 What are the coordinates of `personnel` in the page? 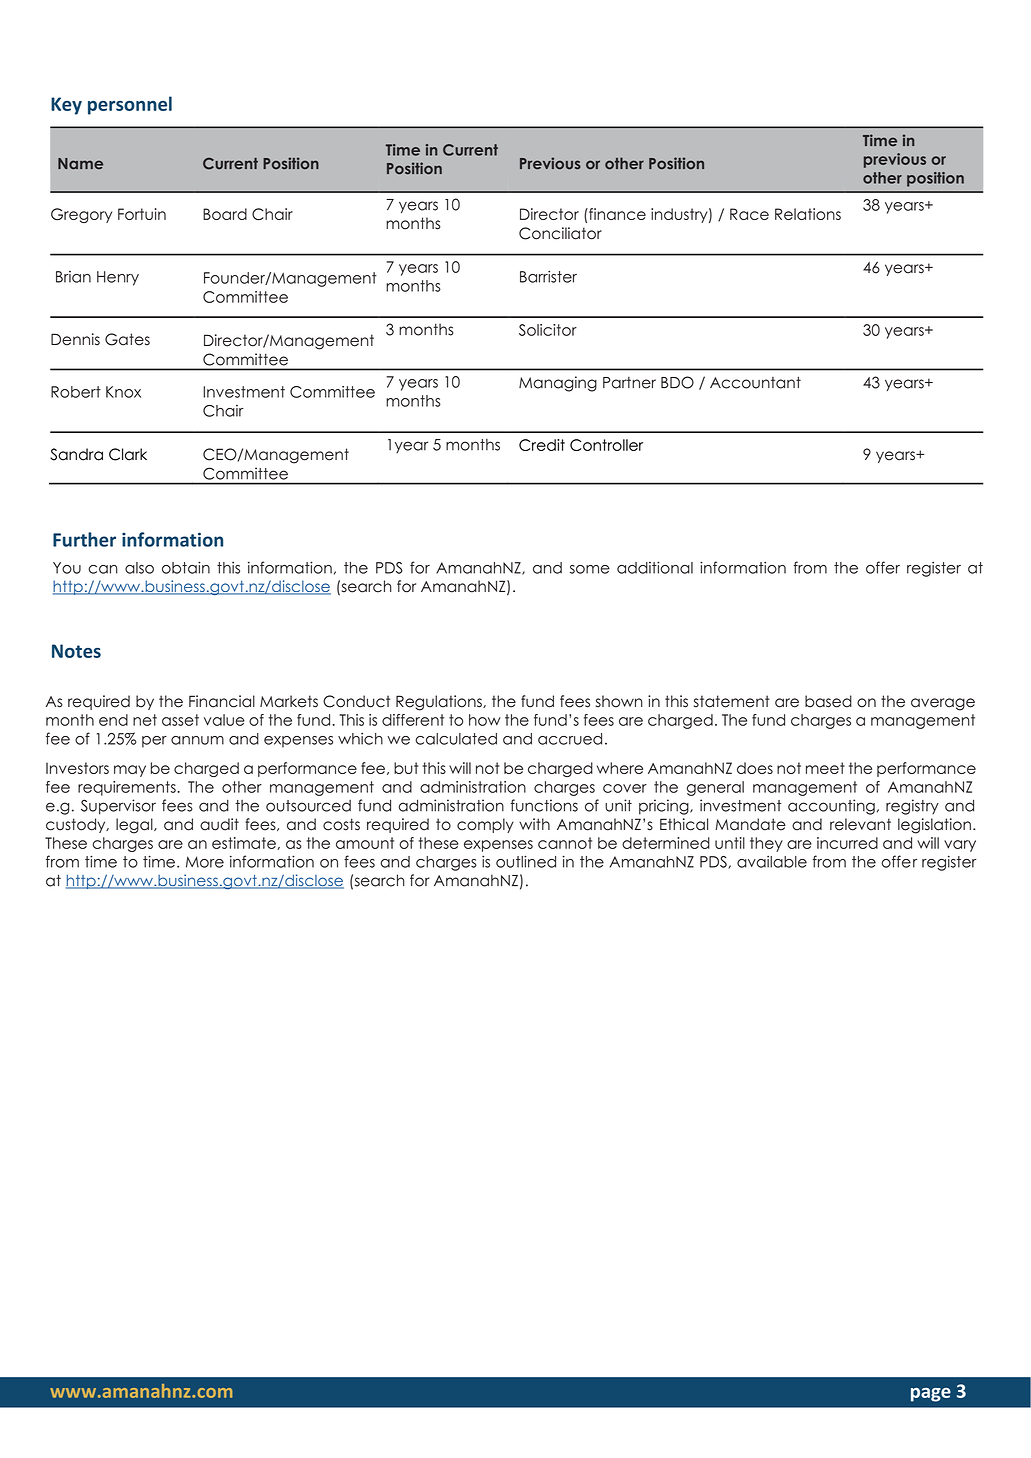 It's located at (130, 105).
